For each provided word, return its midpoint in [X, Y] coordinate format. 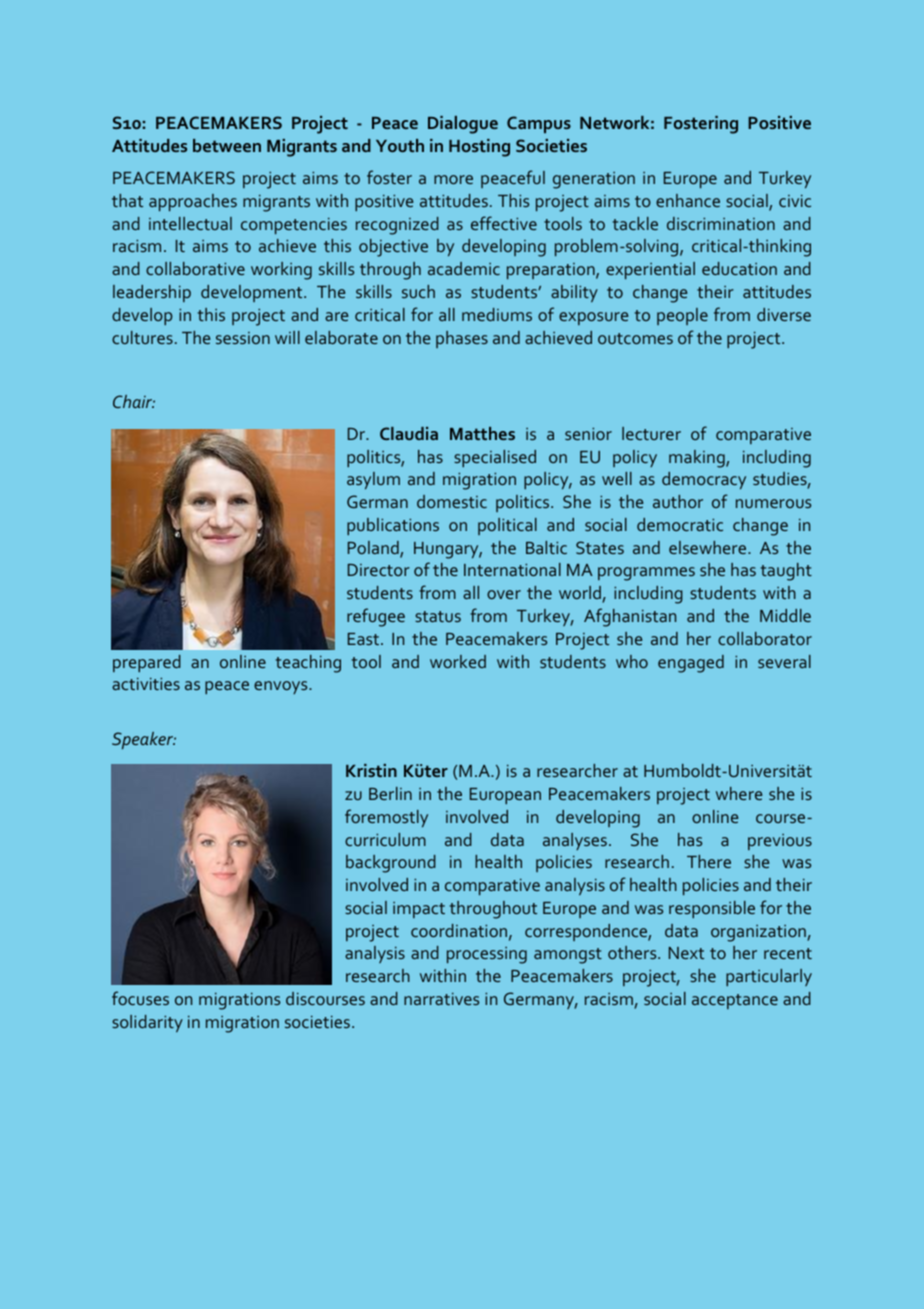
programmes [646, 574]
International [512, 569]
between [227, 145]
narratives [441, 999]
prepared [147, 663]
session [243, 338]
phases [462, 339]
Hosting [479, 148]
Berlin [390, 793]
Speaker [144, 740]
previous [780, 842]
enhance [688, 200]
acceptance [735, 1001]
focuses [140, 998]
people [682, 316]
